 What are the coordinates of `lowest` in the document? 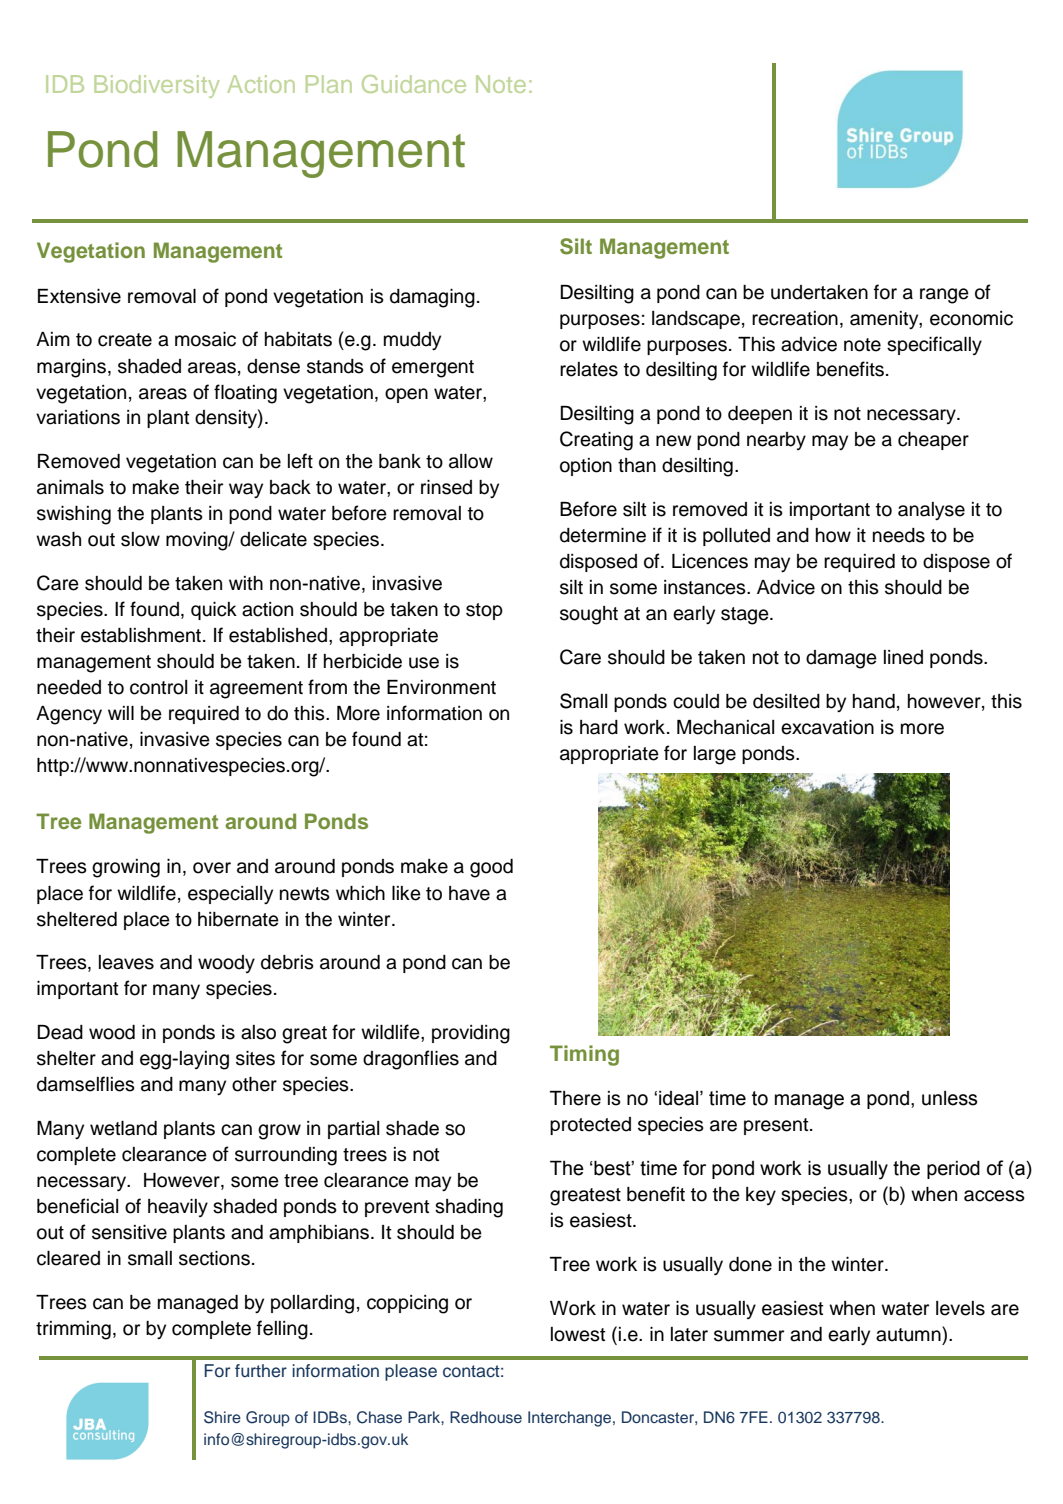 It's located at (578, 1334).
